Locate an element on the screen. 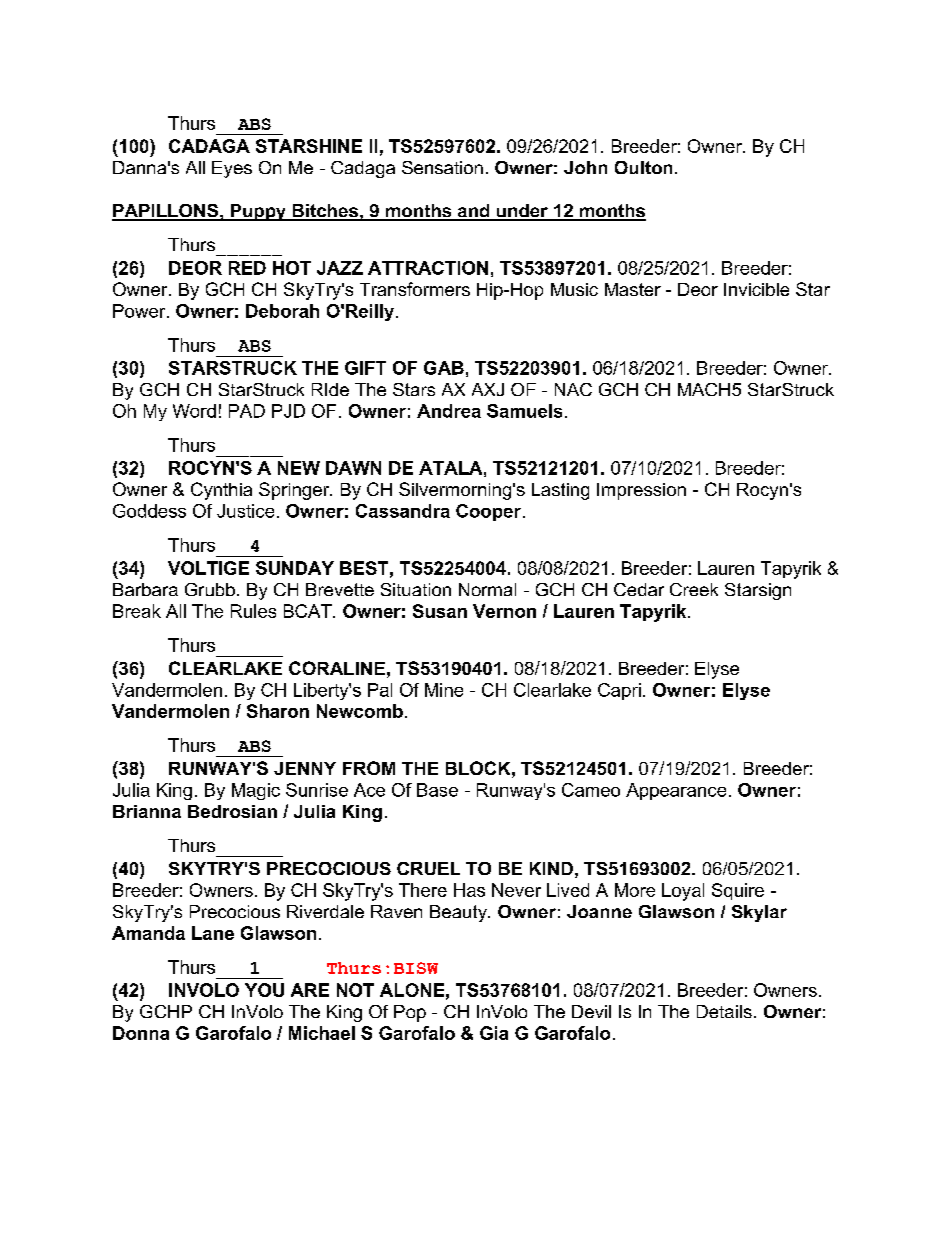  Word is located at coordinates (194, 411).
